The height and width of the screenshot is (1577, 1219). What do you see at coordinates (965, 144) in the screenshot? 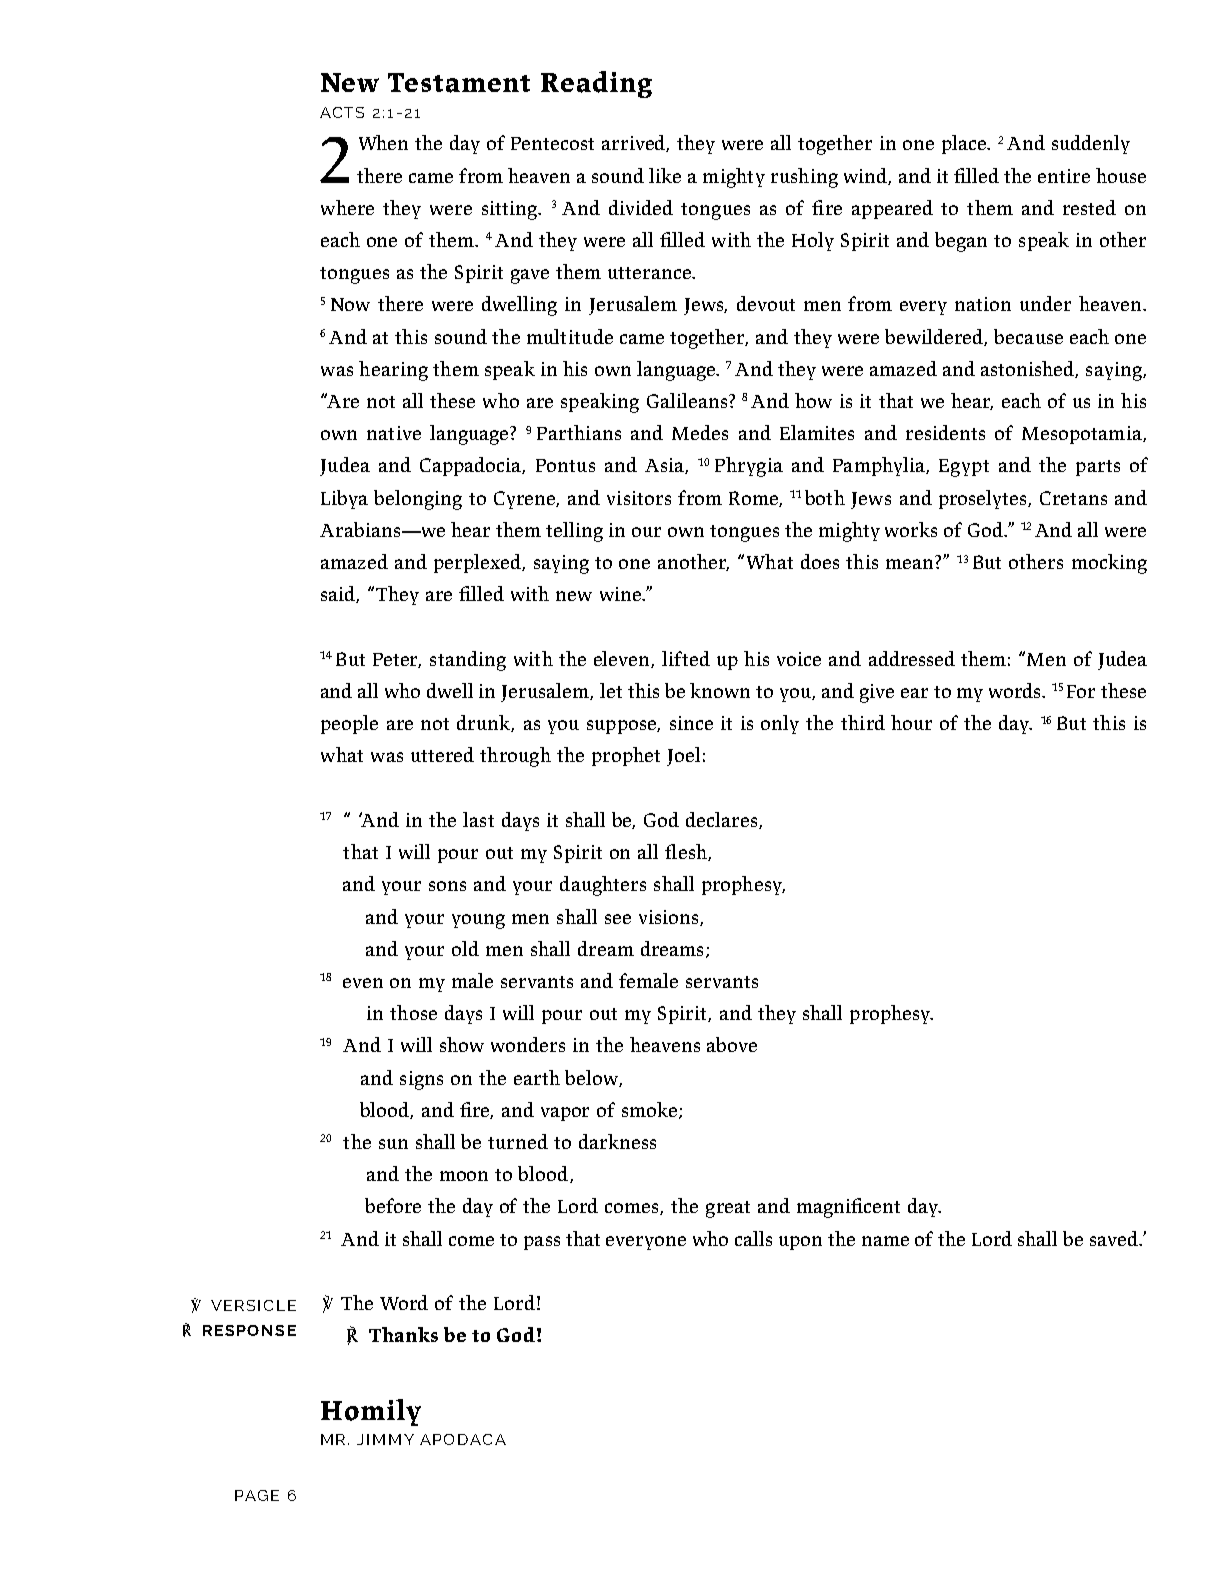
I see `place` at bounding box center [965, 144].
